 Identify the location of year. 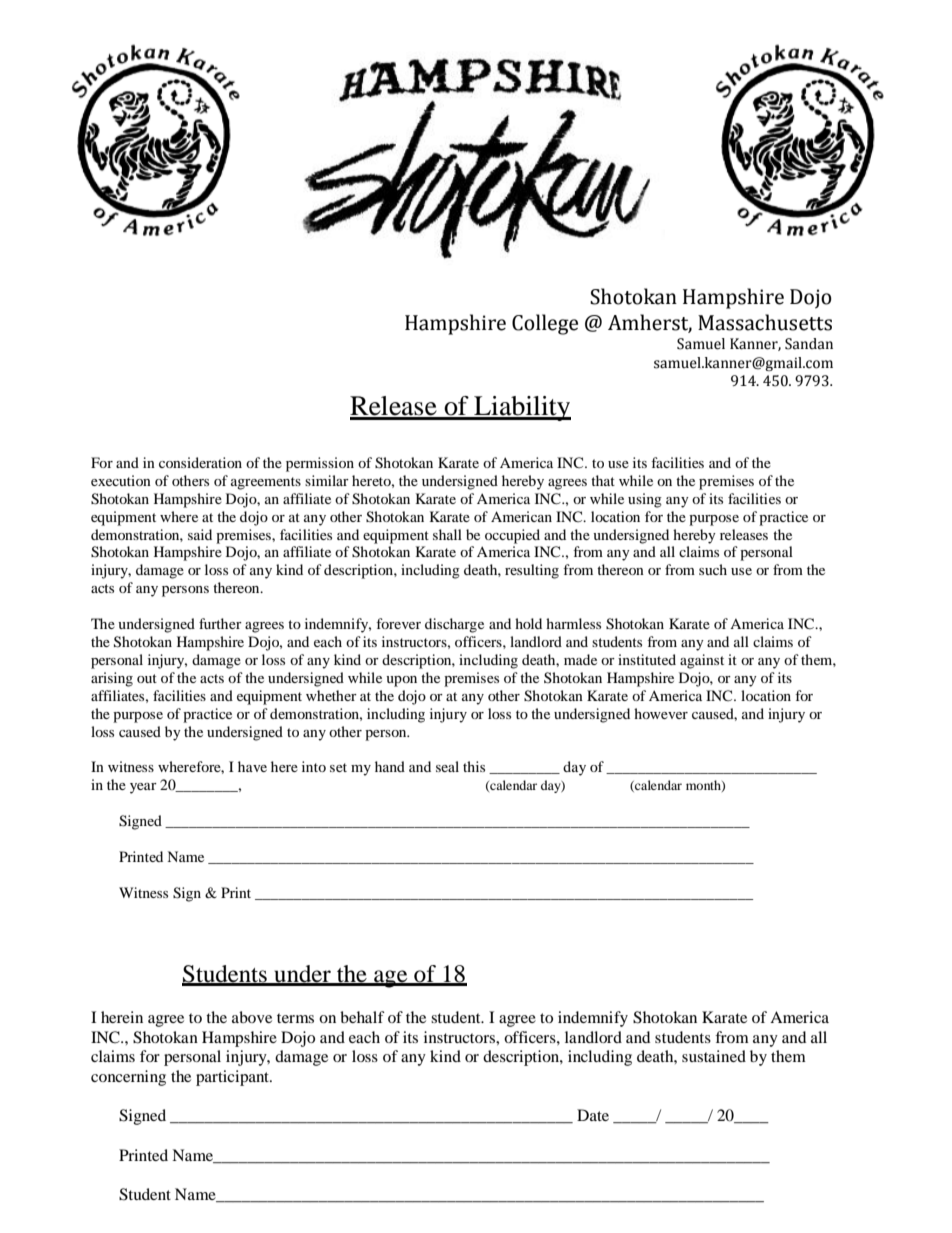
(143, 788).
